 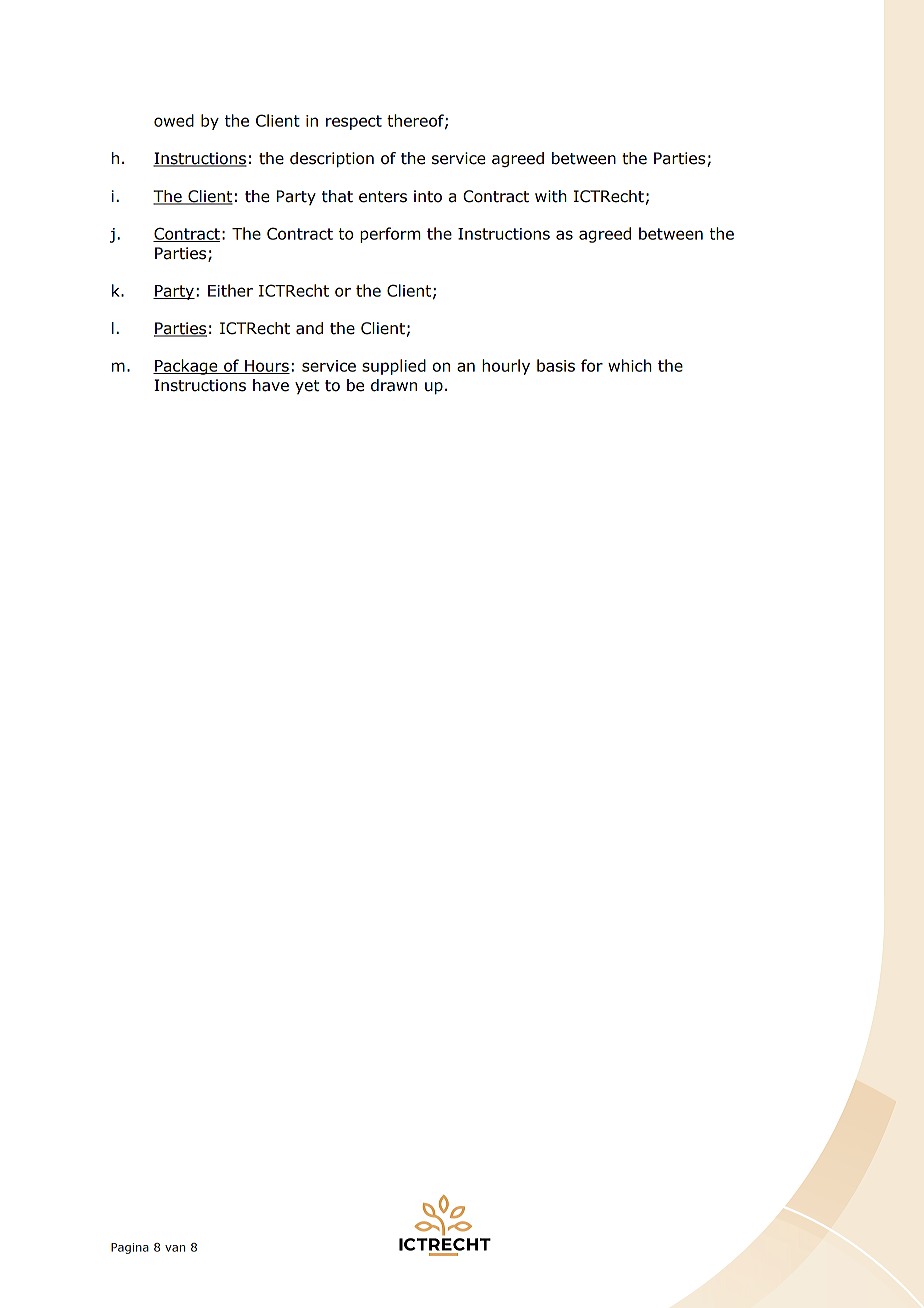 I want to click on basis, so click(x=556, y=365).
